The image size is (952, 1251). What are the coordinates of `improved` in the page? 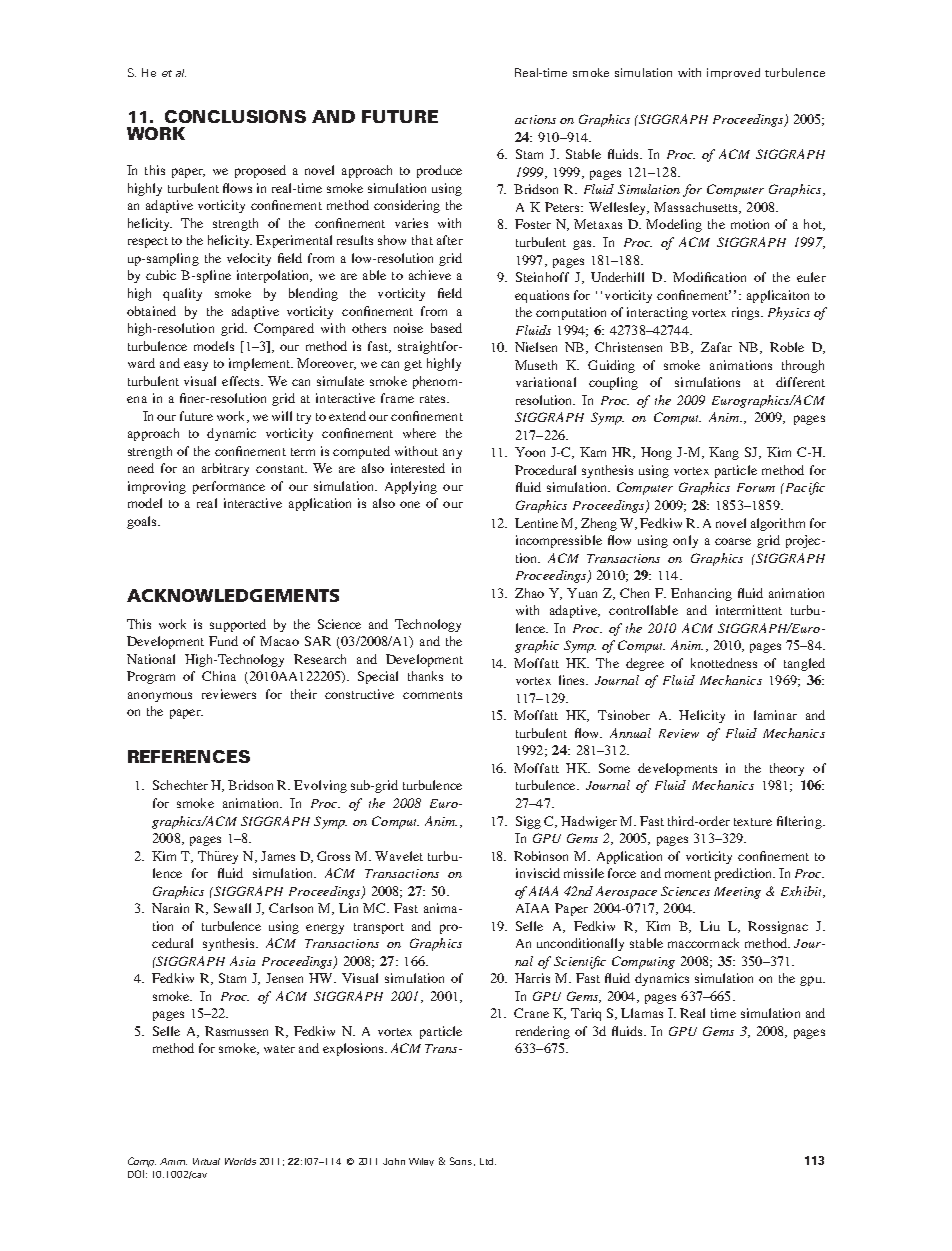 It's located at (733, 73).
